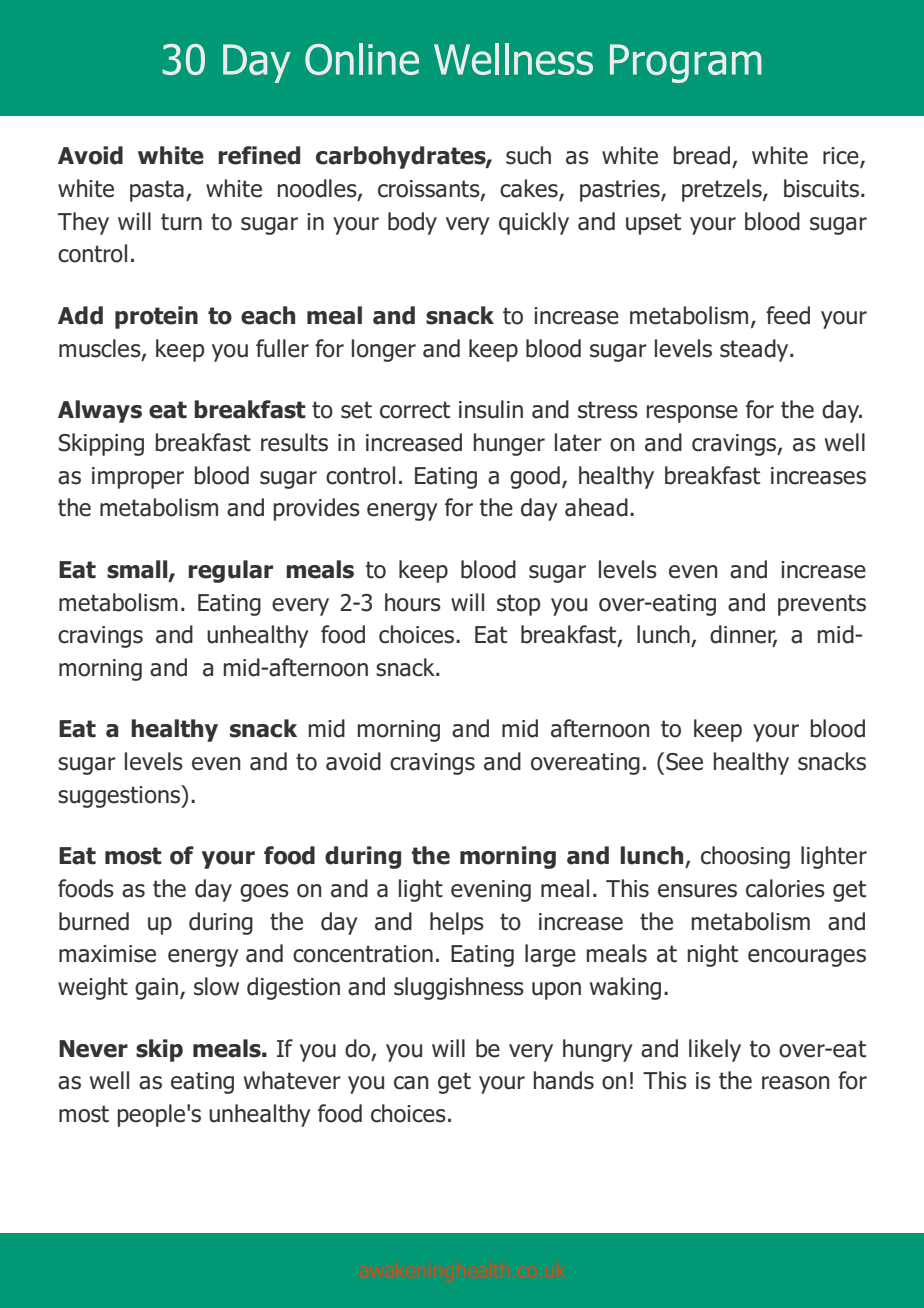 Image resolution: width=924 pixels, height=1308 pixels. What do you see at coordinates (93, 1049) in the image?
I see `Never` at bounding box center [93, 1049].
